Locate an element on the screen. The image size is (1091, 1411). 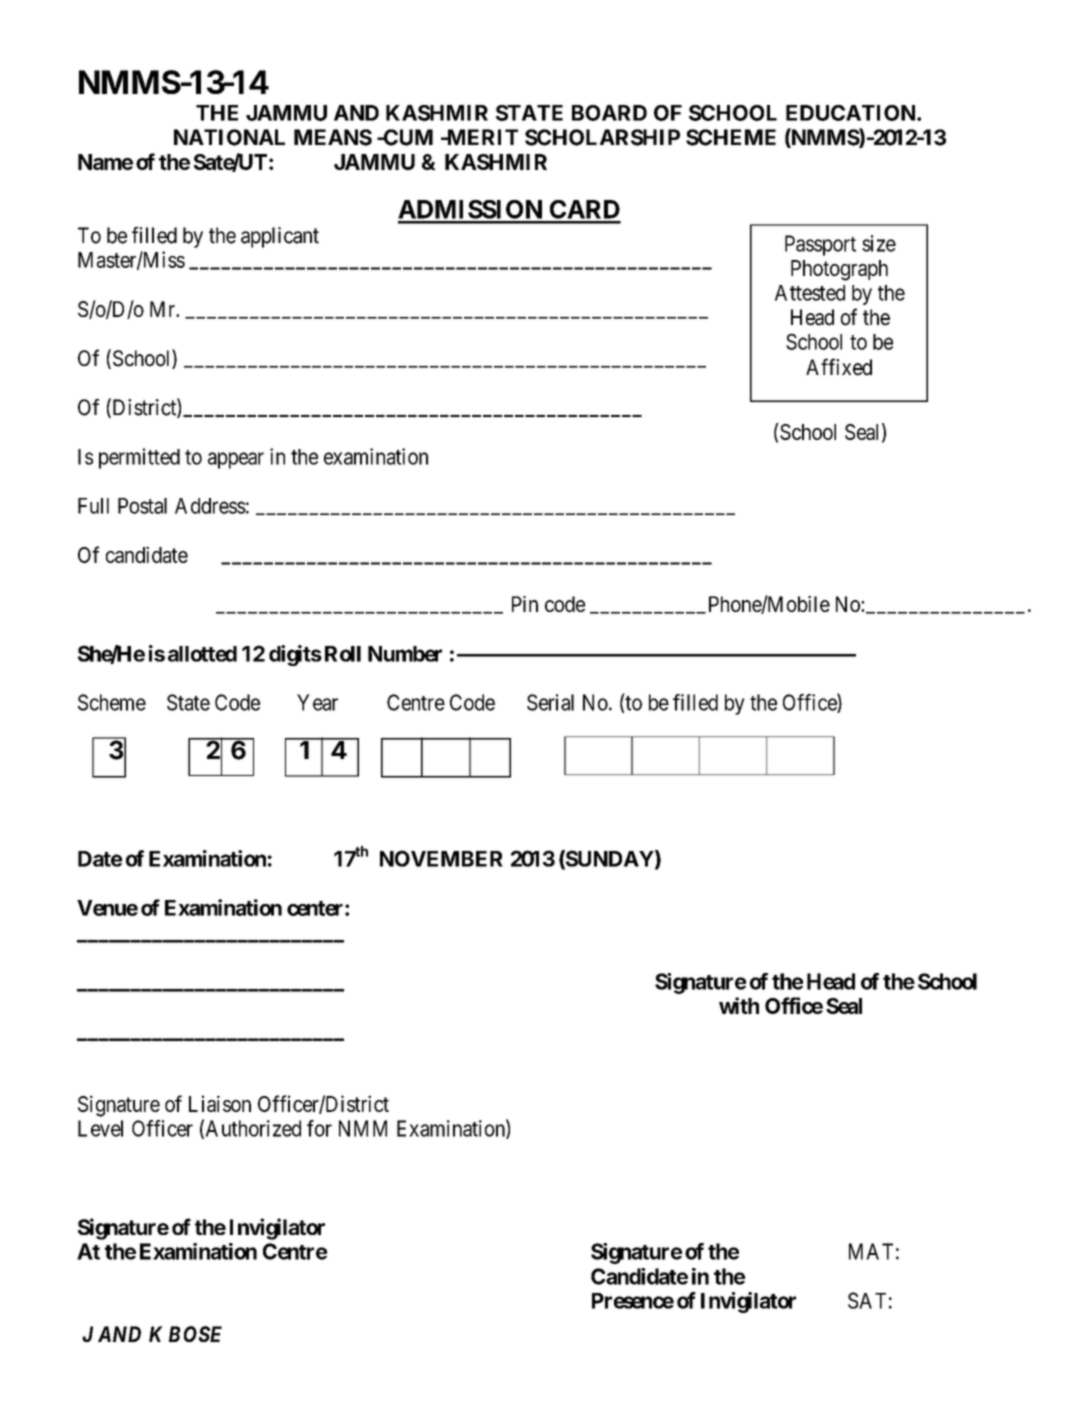
allotted is located at coordinates (202, 654).
